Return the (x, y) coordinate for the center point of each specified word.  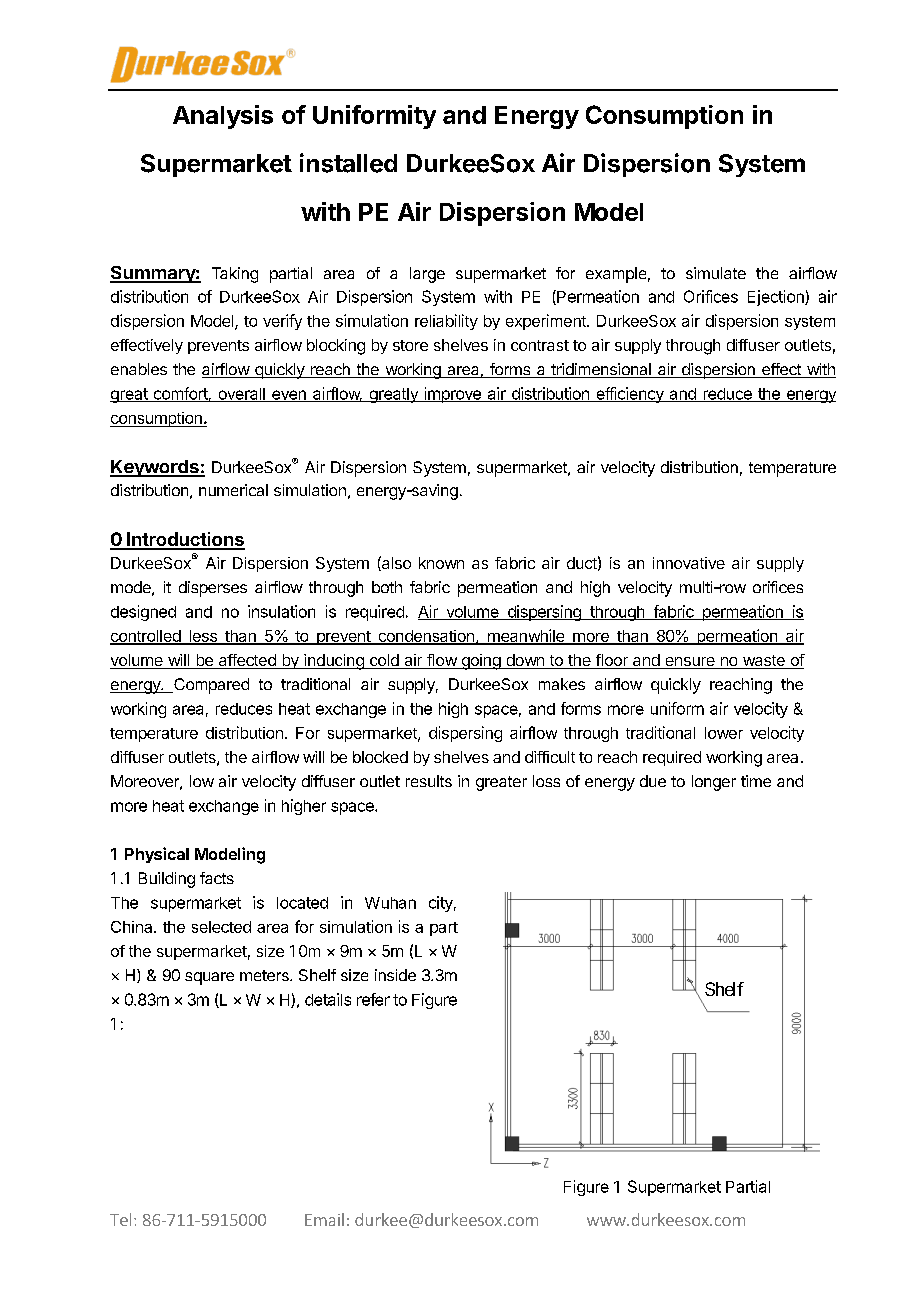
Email (324, 1219)
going (480, 662)
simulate (716, 273)
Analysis (223, 117)
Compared (210, 686)
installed (348, 163)
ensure (690, 663)
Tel (120, 1219)
